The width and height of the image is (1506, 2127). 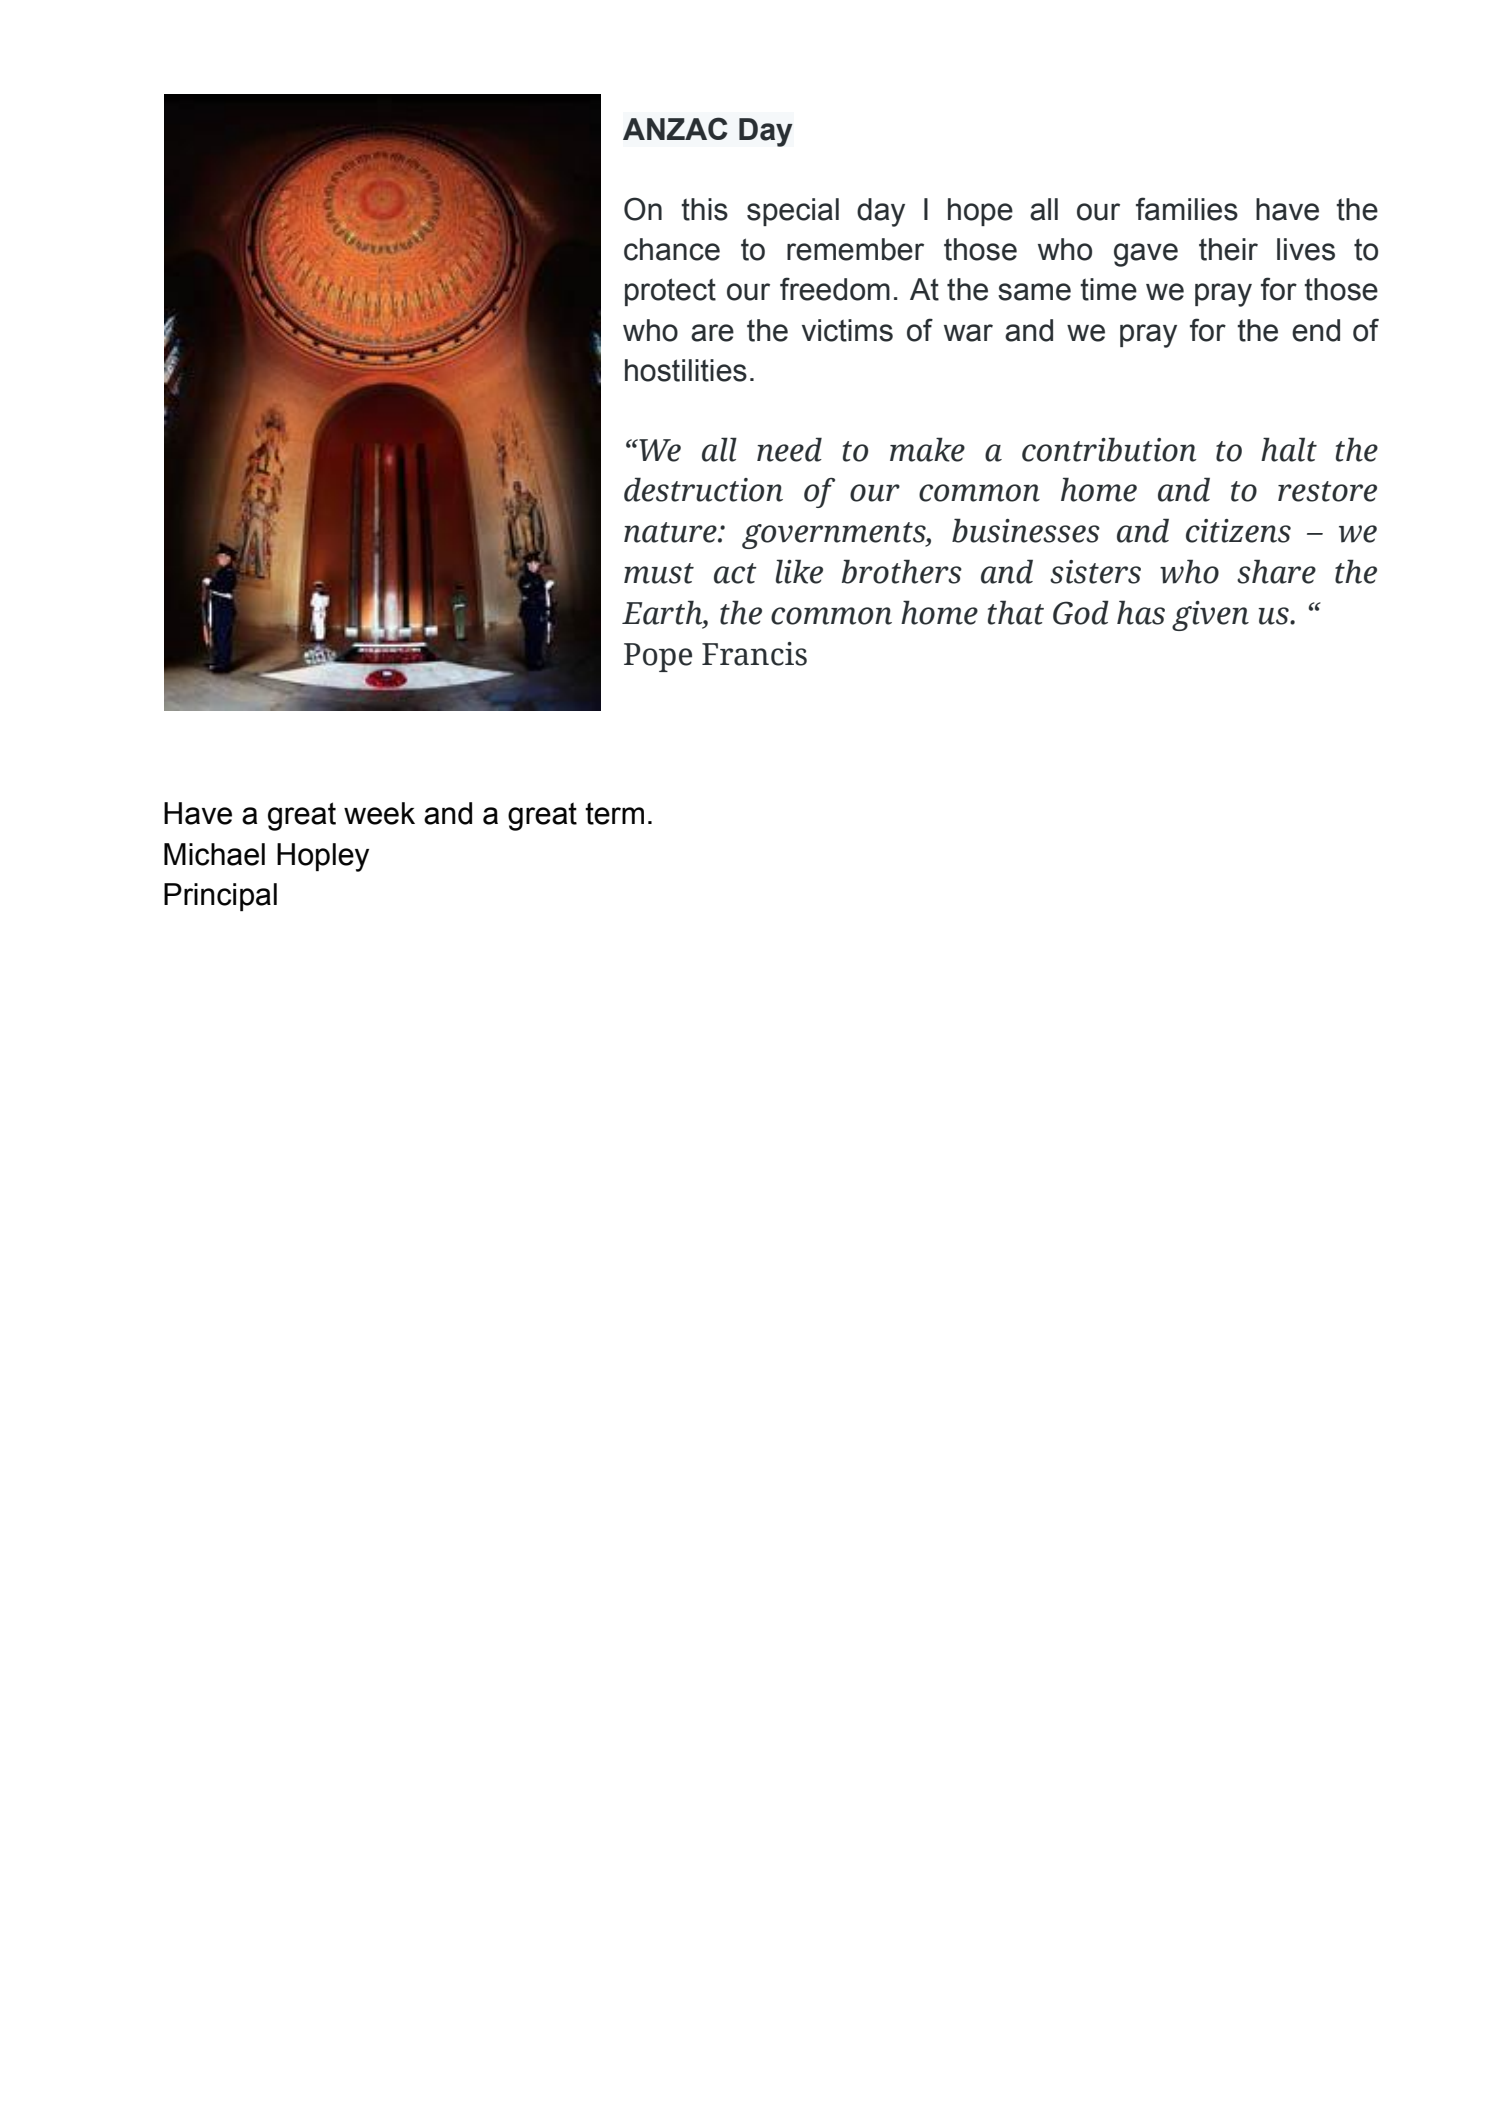 What do you see at coordinates (1210, 616) in the image?
I see `given` at bounding box center [1210, 616].
